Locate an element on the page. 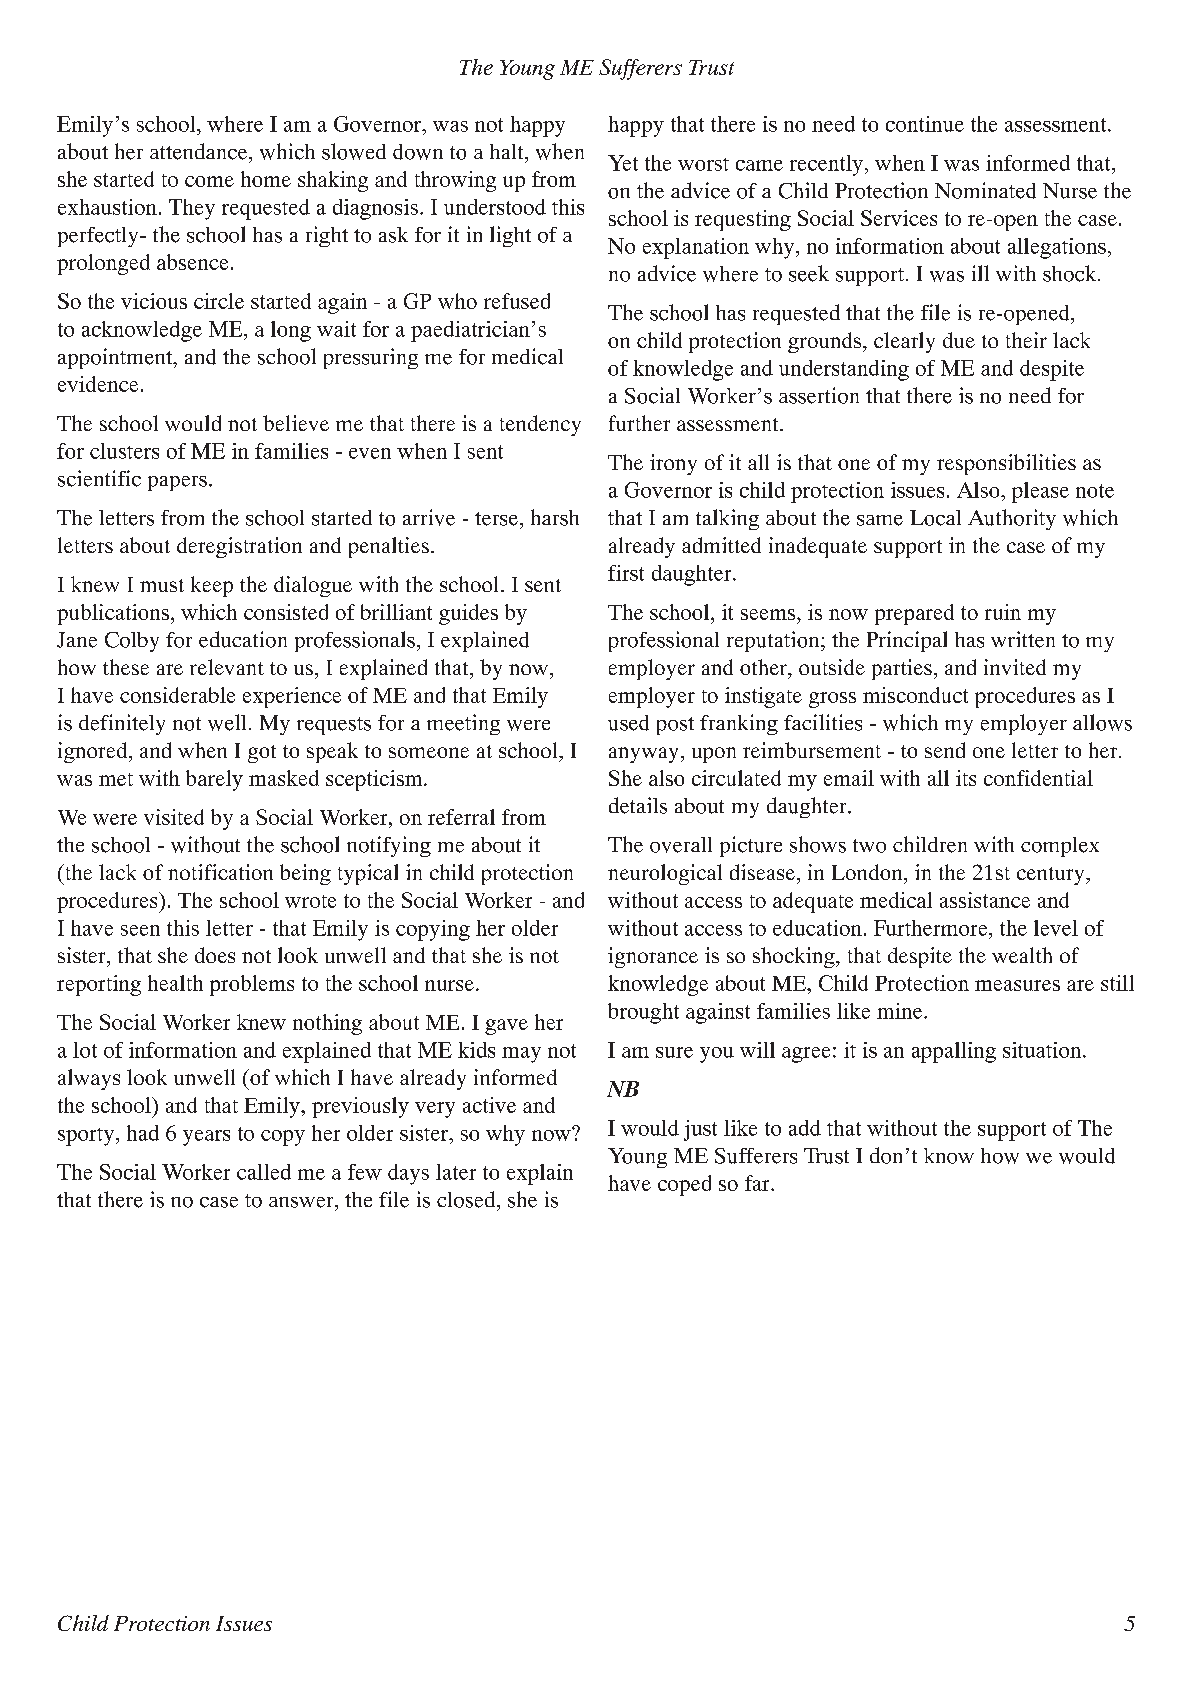 Image resolution: width=1193 pixels, height=1688 pixels. coped is located at coordinates (684, 1185).
